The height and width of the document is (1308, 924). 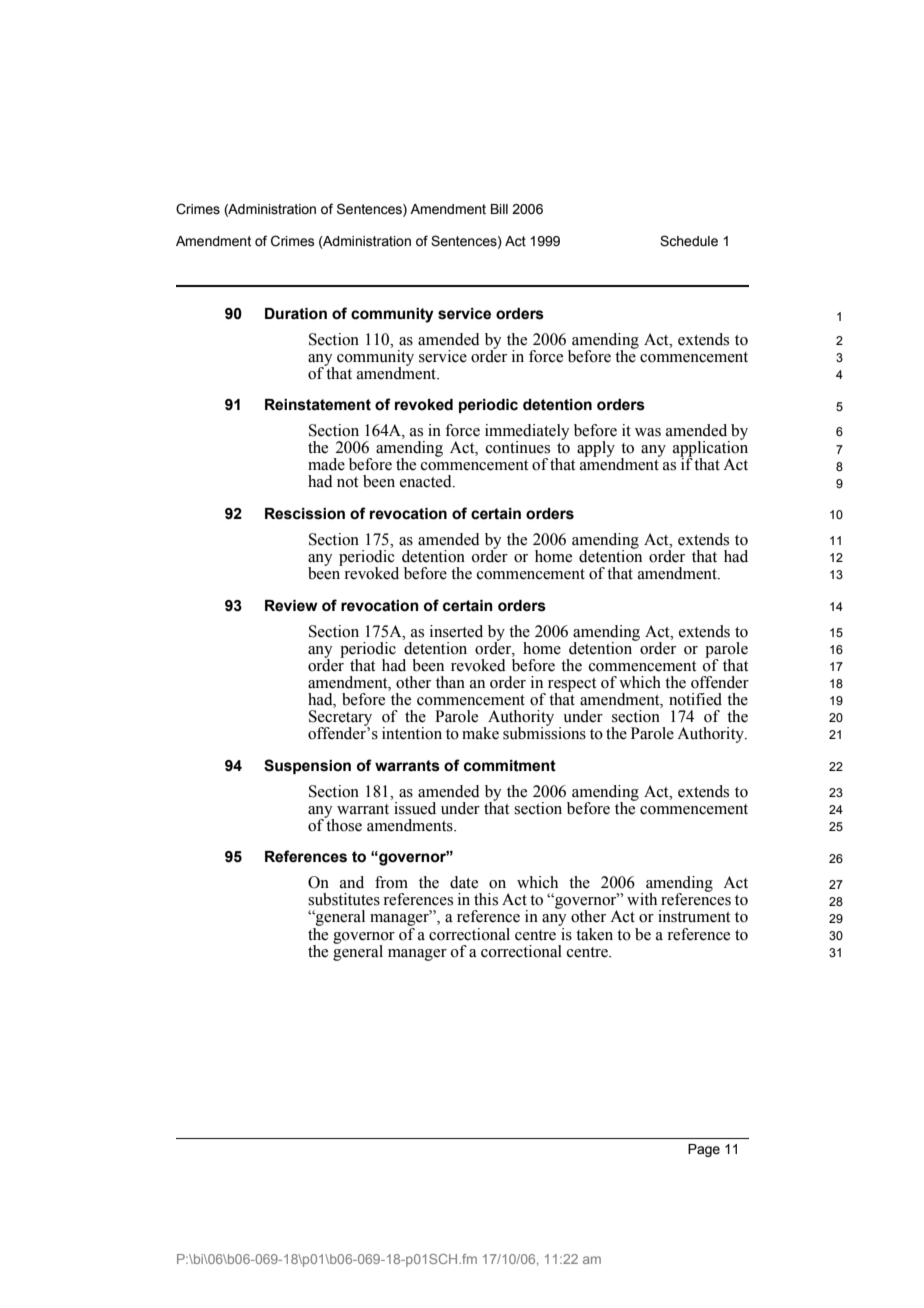 What do you see at coordinates (352, 882) in the document?
I see `and` at bounding box center [352, 882].
